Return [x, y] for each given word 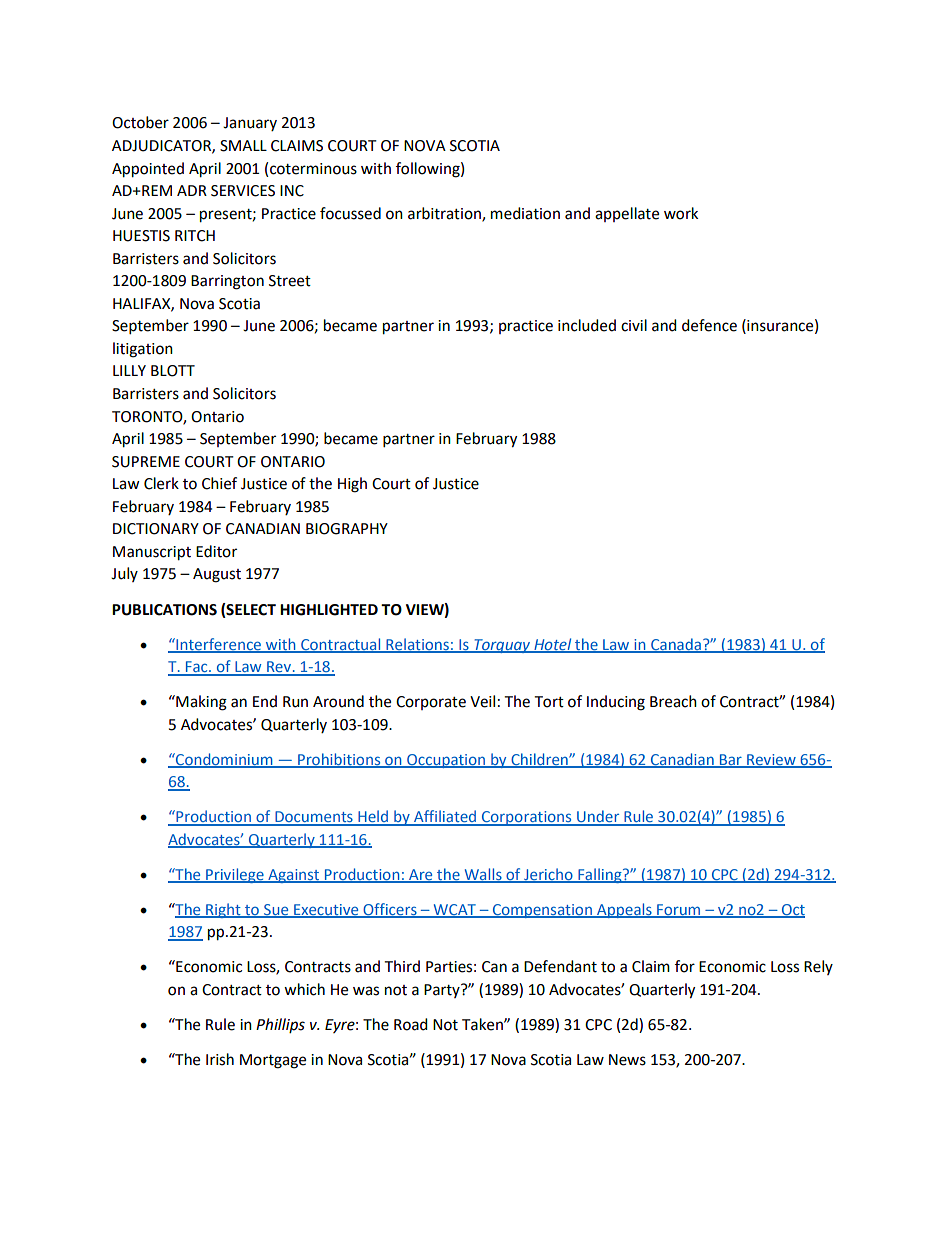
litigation [143, 350]
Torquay [502, 646]
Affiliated [445, 817]
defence [709, 325]
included [587, 325]
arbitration [445, 214]
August [217, 575]
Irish [220, 1059]
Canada [676, 645]
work [681, 213]
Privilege [235, 875]
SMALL [243, 146]
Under [598, 817]
